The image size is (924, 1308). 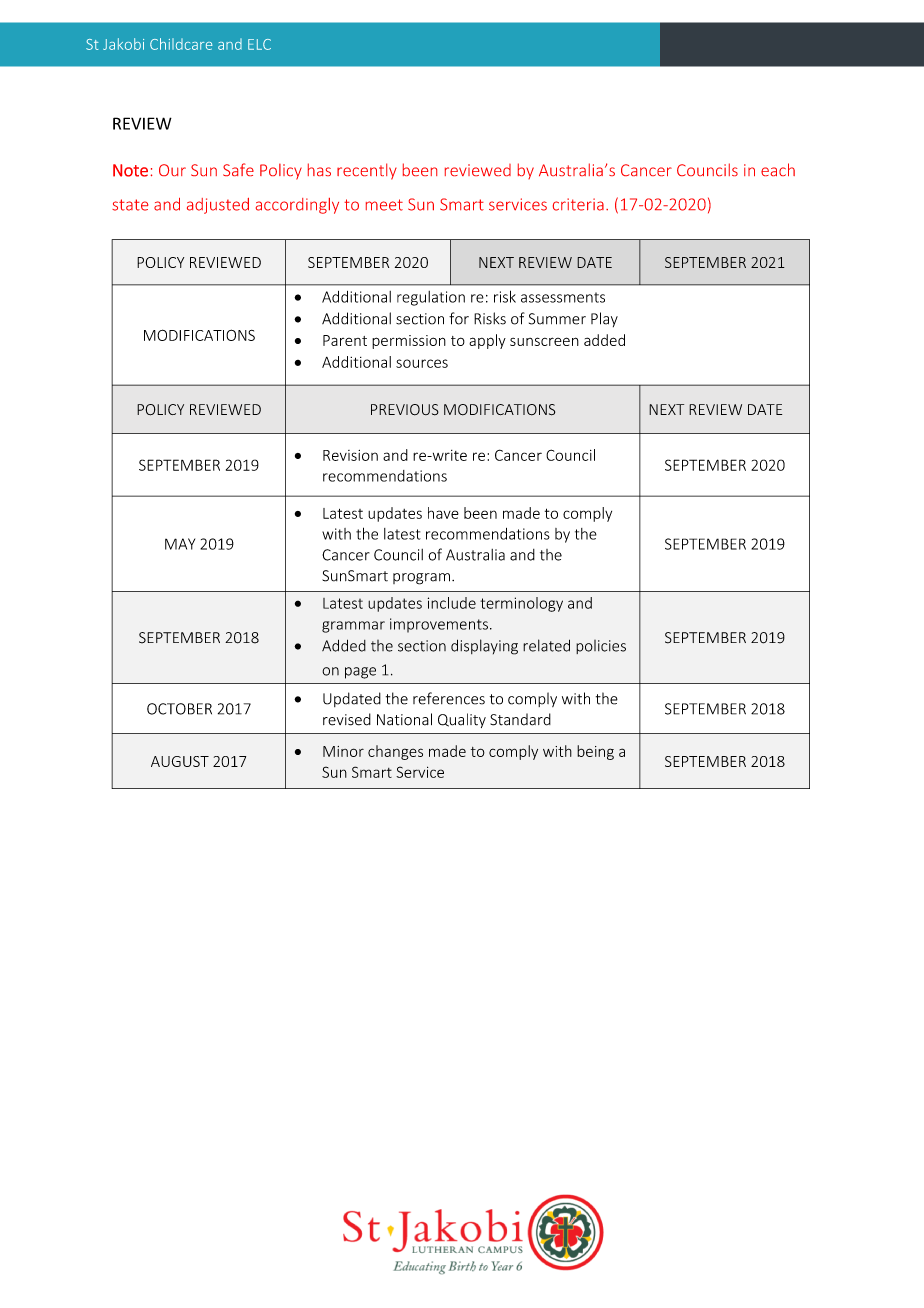 I want to click on being, so click(x=595, y=752).
